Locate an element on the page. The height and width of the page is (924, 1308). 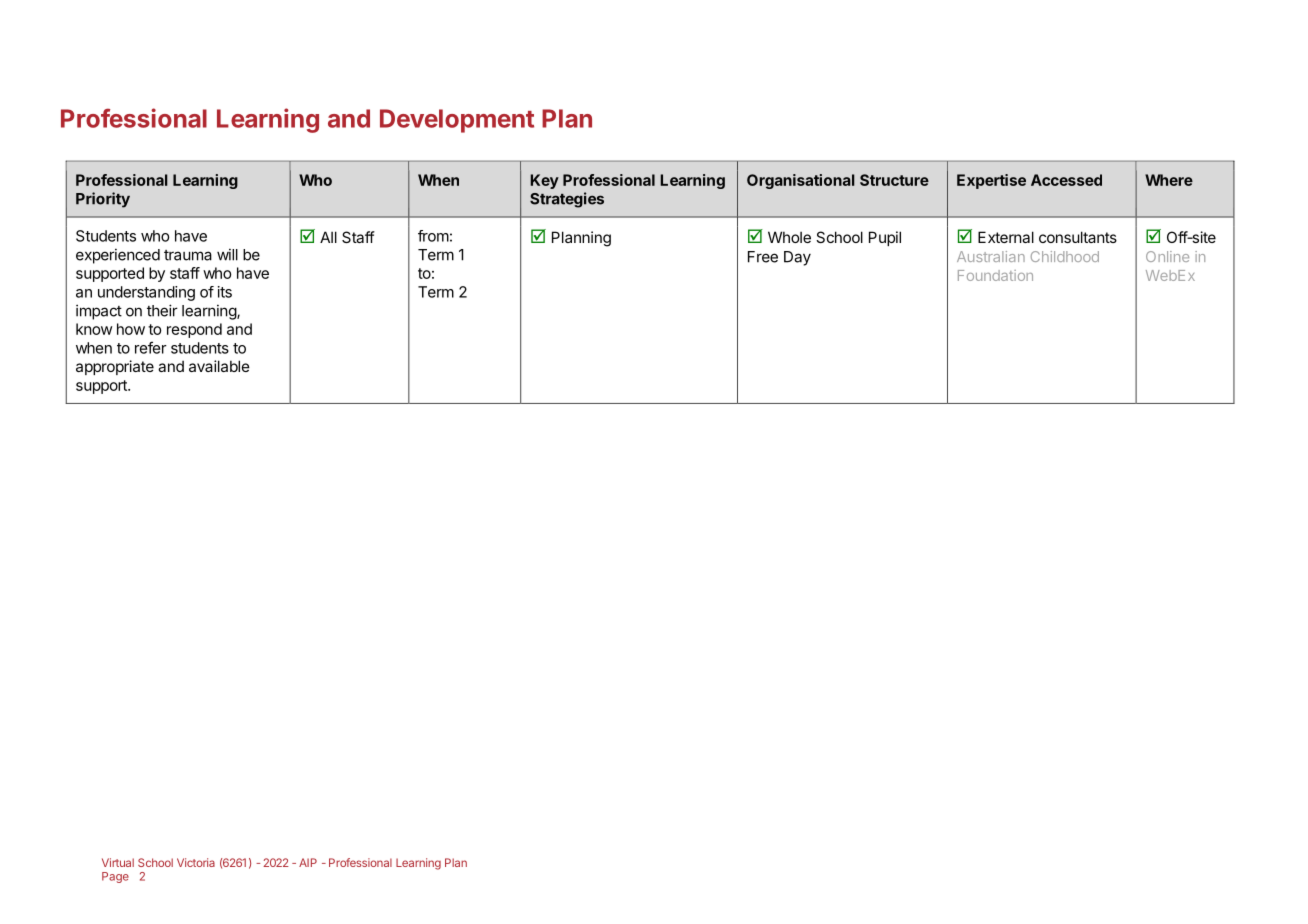
Virtual is located at coordinates (118, 862).
